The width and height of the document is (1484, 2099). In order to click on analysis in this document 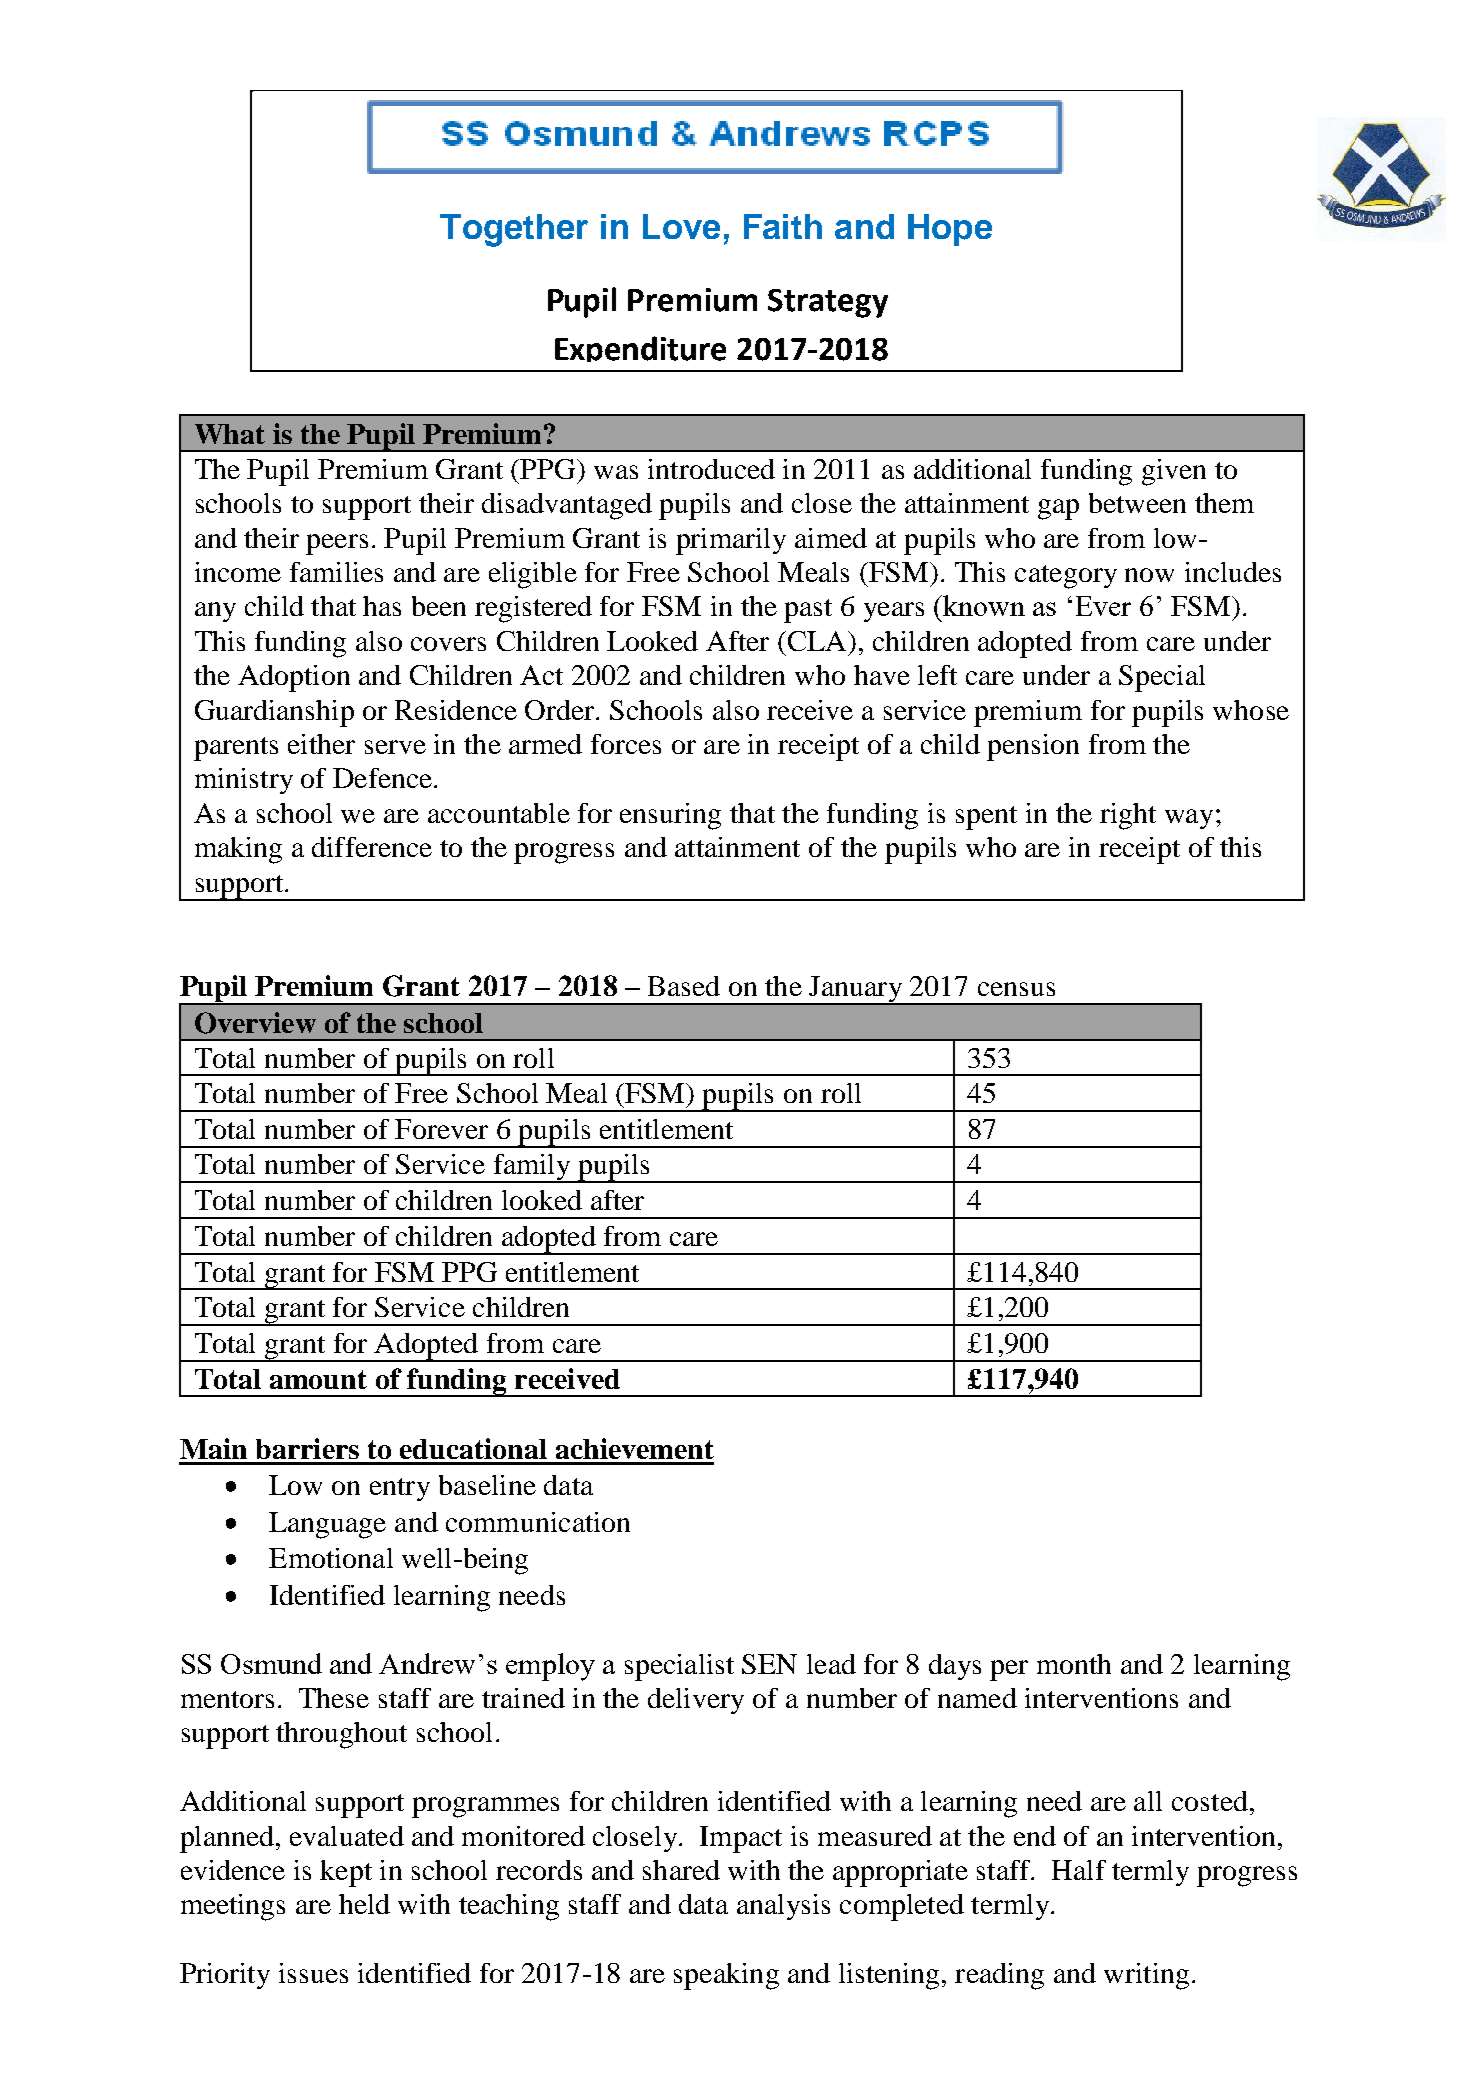, I will do `click(783, 1907)`.
